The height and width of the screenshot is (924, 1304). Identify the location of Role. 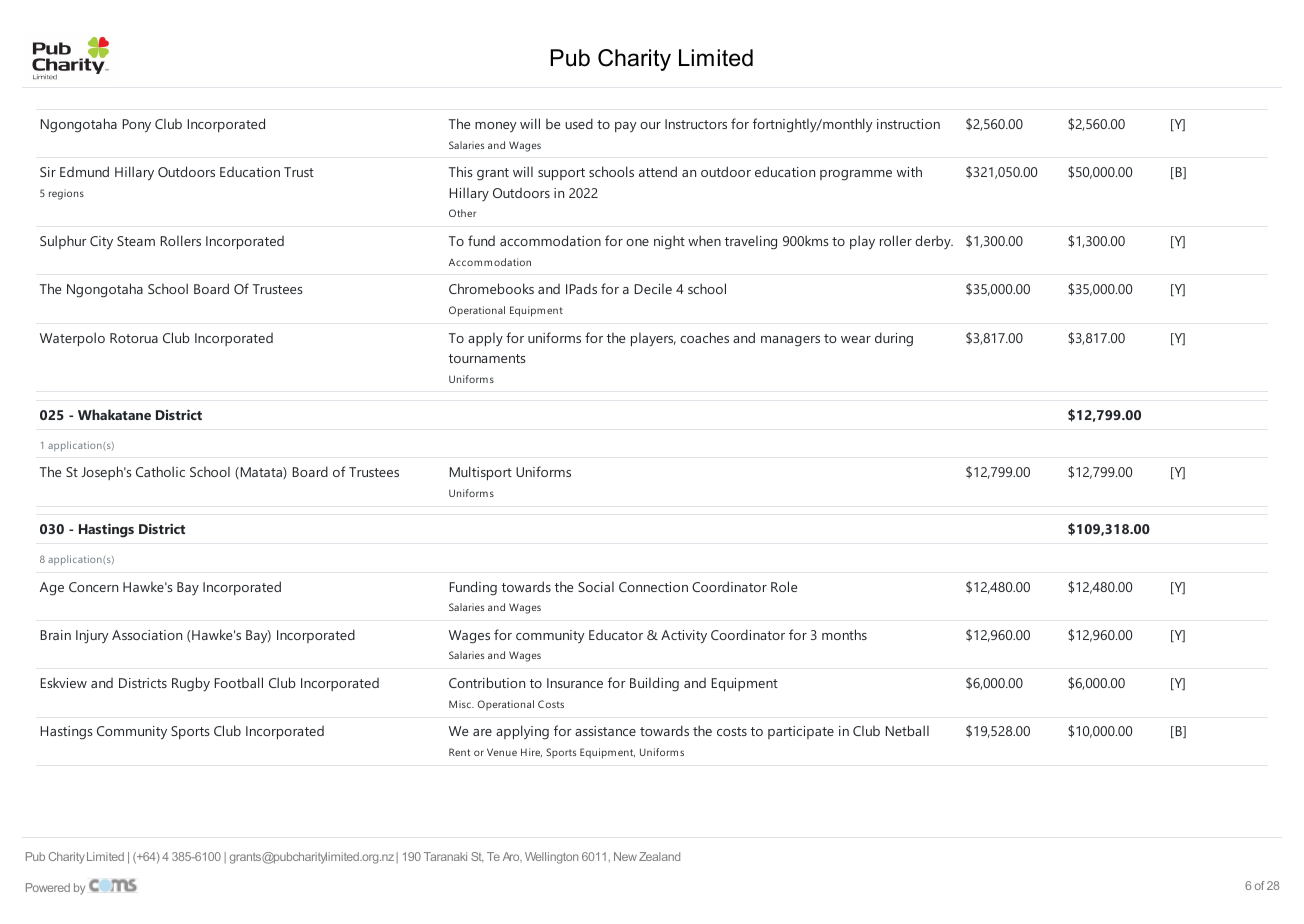
(784, 586).
